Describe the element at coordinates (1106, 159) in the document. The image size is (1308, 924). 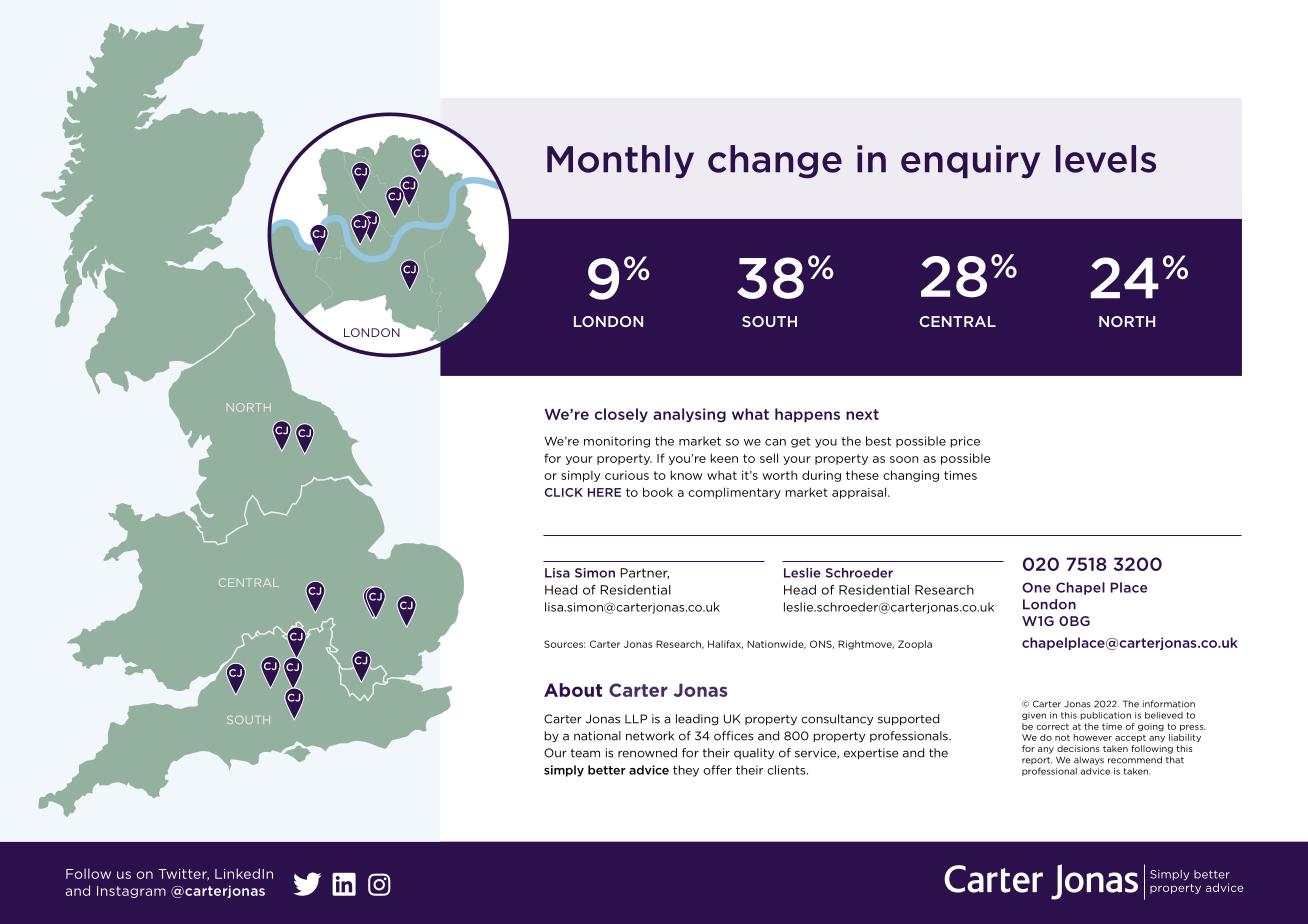
I see `levels` at that location.
